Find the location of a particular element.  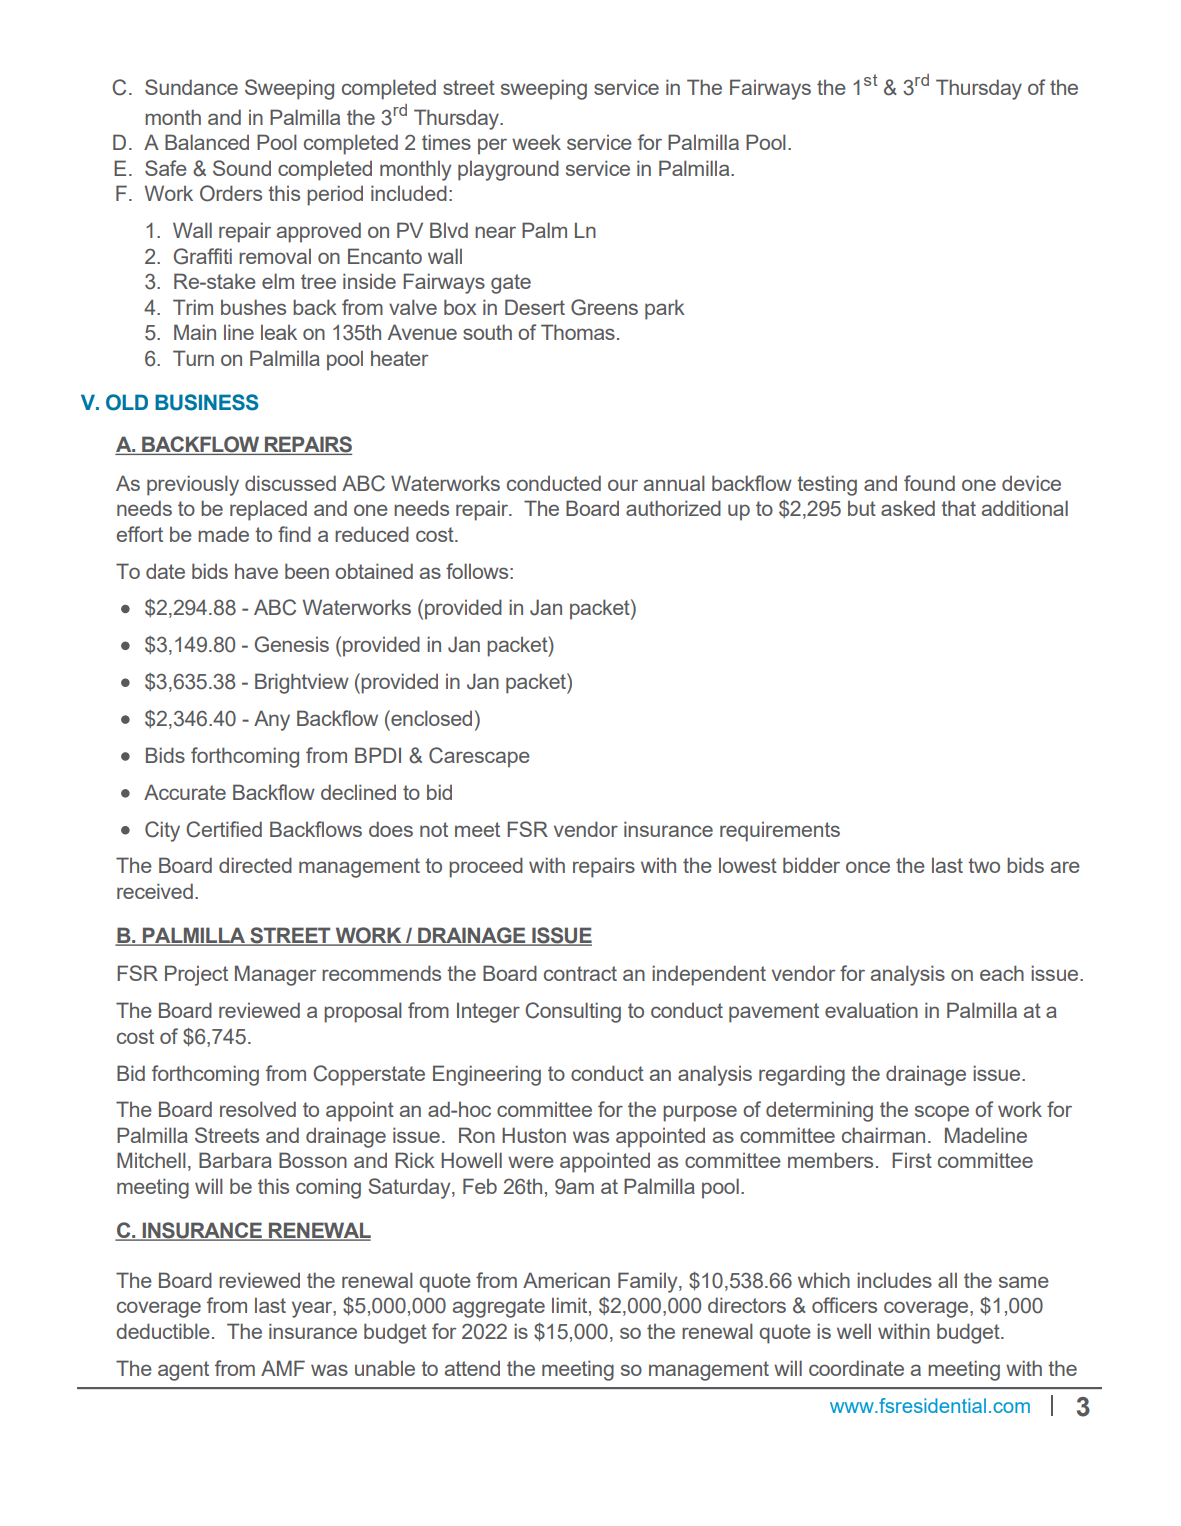

evaluation is located at coordinates (871, 1010).
